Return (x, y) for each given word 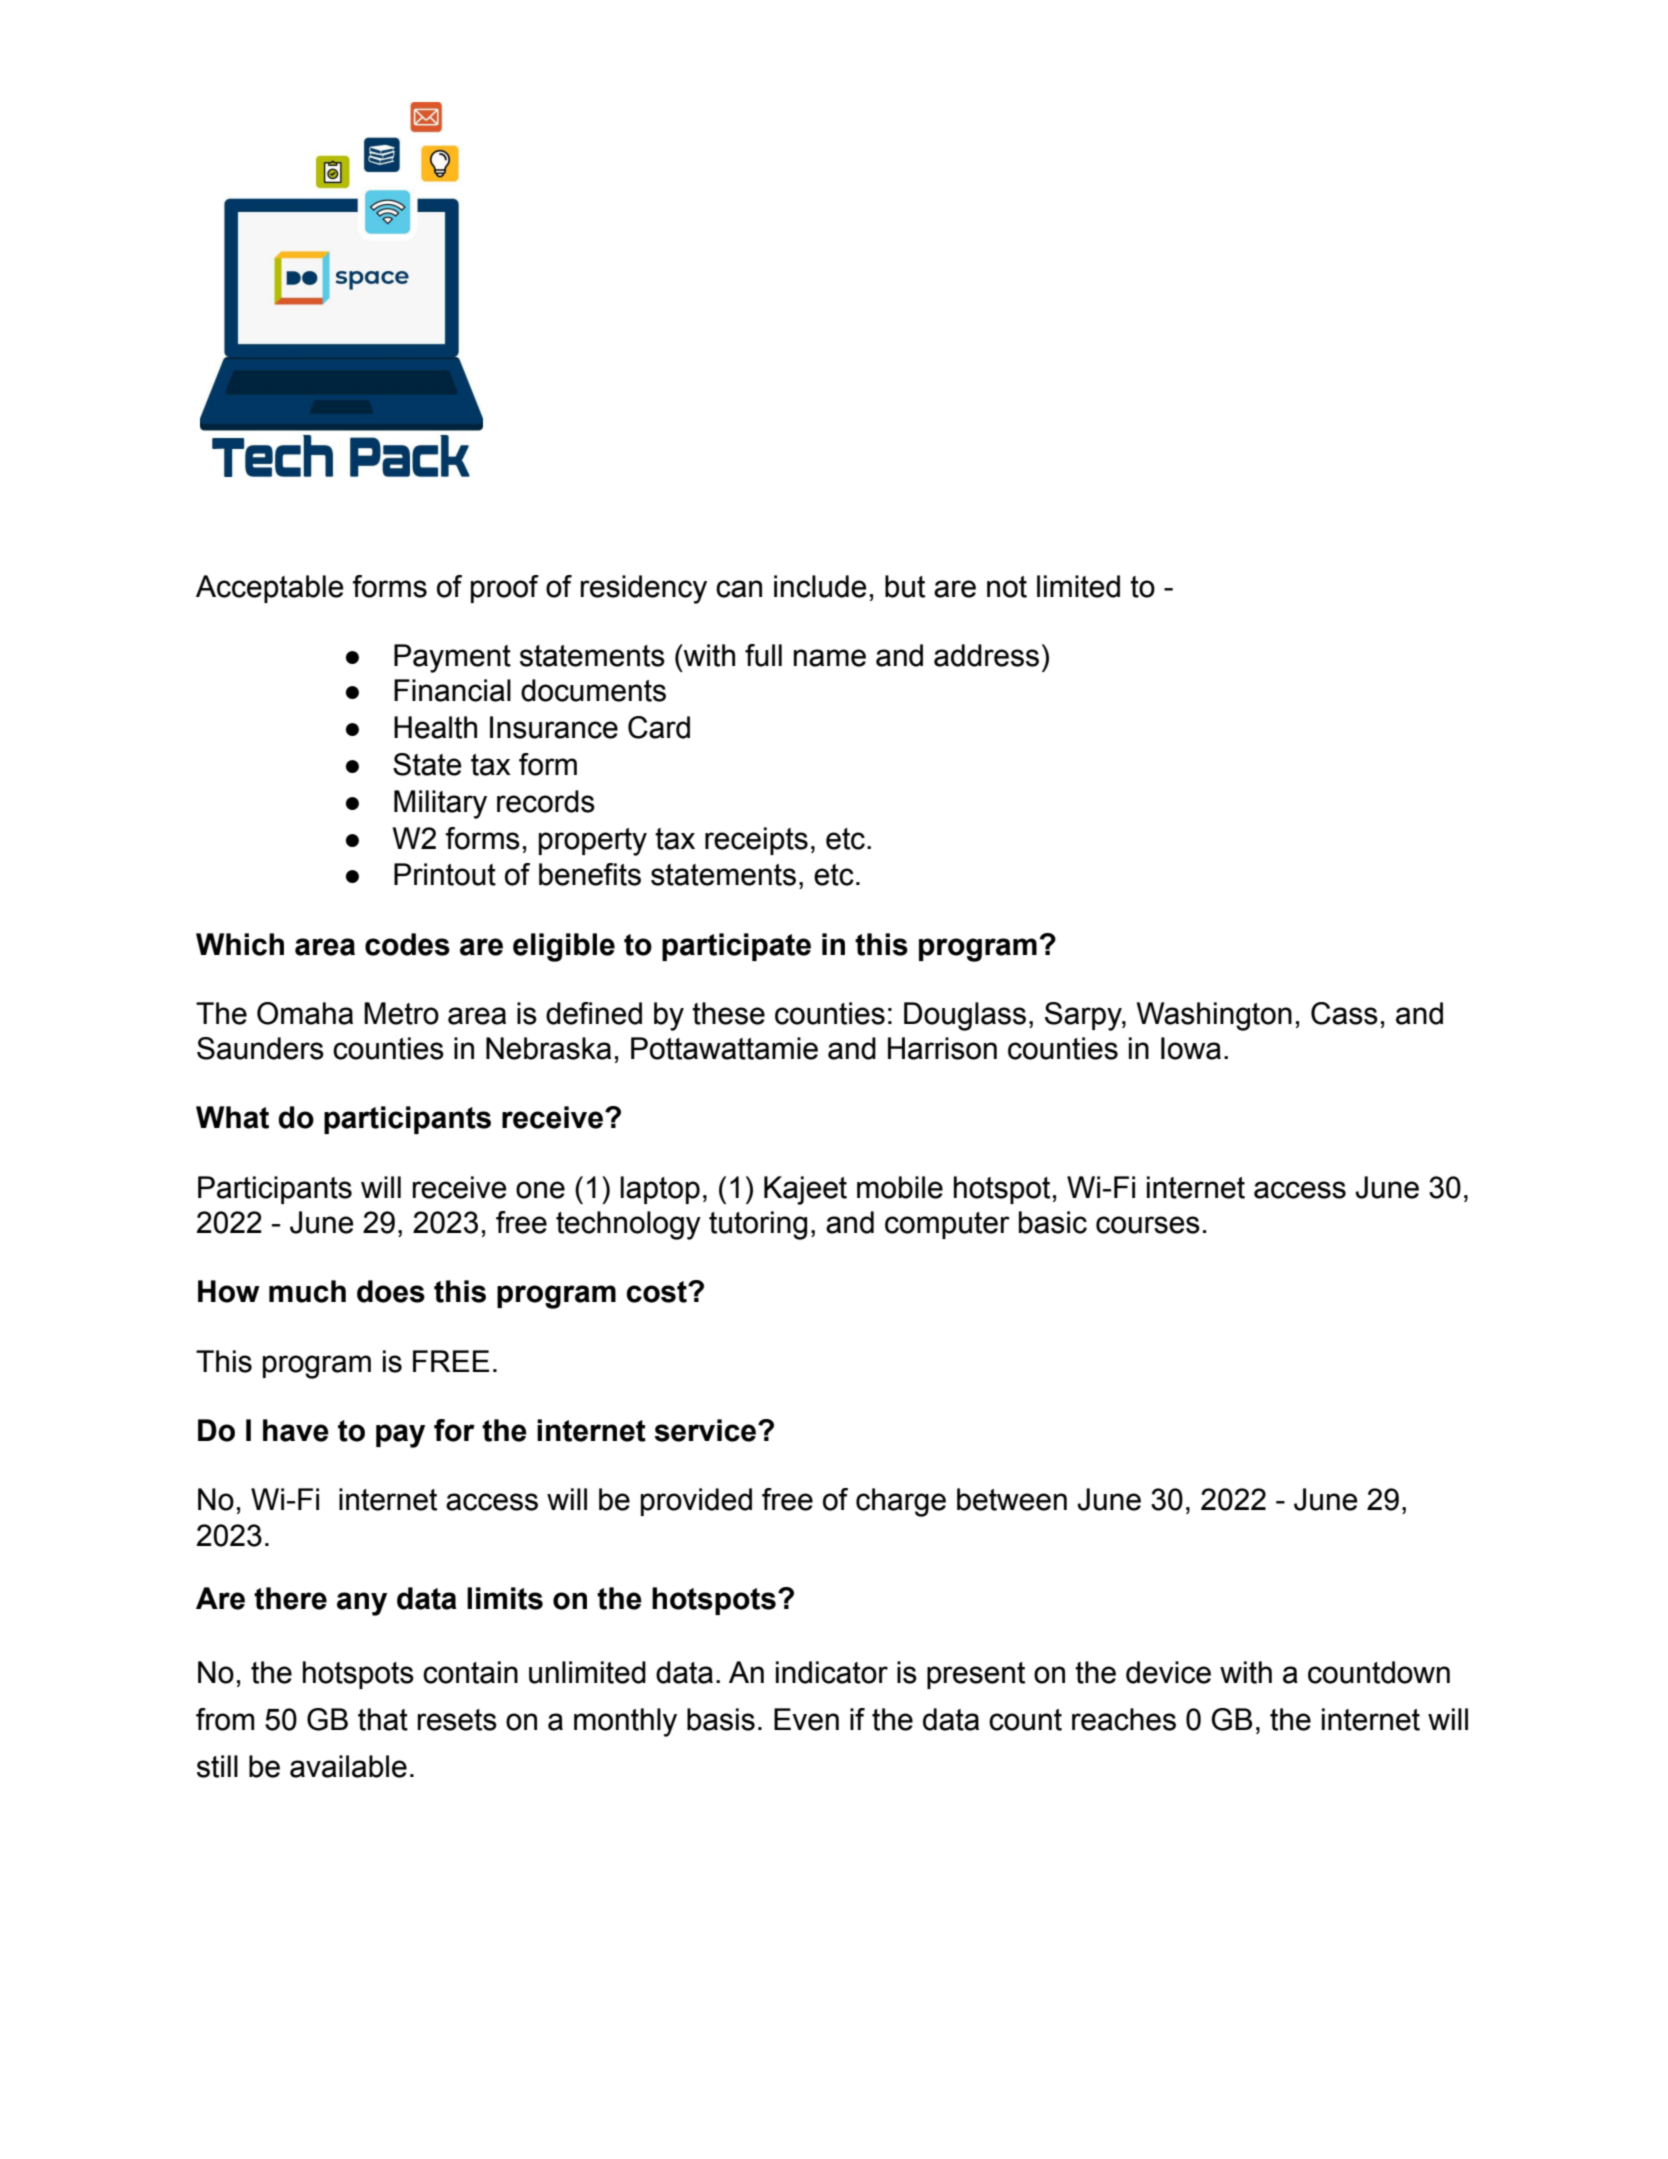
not (1007, 587)
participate (736, 947)
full (763, 655)
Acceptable (270, 589)
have (296, 1430)
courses (1148, 1225)
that (383, 1719)
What (232, 1117)
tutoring (758, 1225)
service (706, 1430)
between (1012, 1499)
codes (407, 944)
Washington (1214, 1016)
